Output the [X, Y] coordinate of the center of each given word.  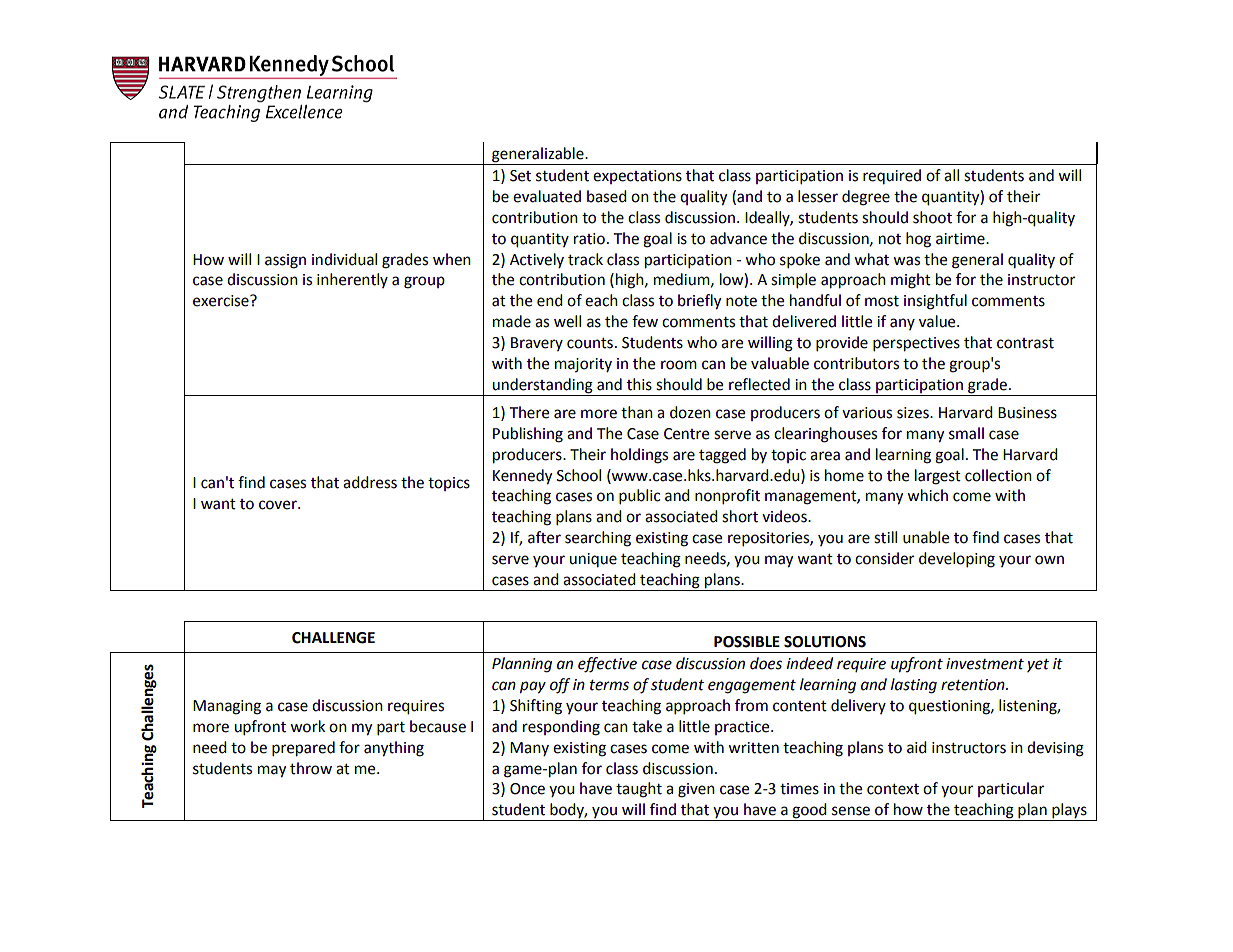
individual [344, 259]
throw [311, 768]
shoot [932, 217]
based [607, 196]
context [893, 789]
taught [639, 790]
